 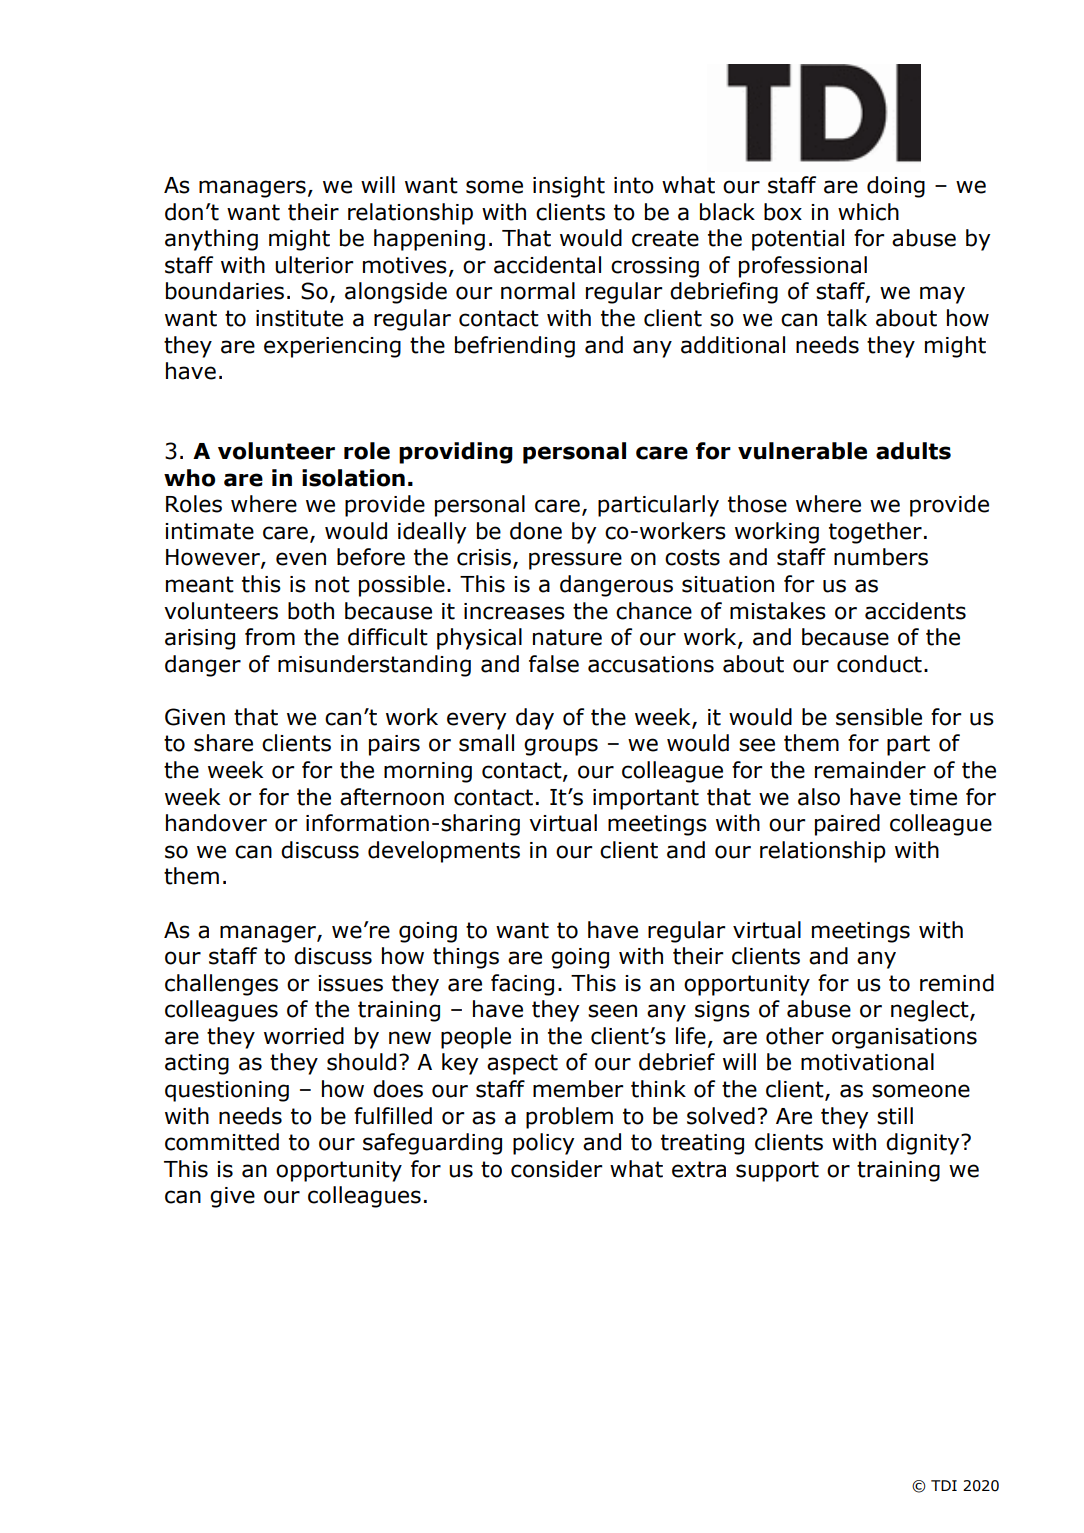 I want to click on problem, so click(x=569, y=1118).
